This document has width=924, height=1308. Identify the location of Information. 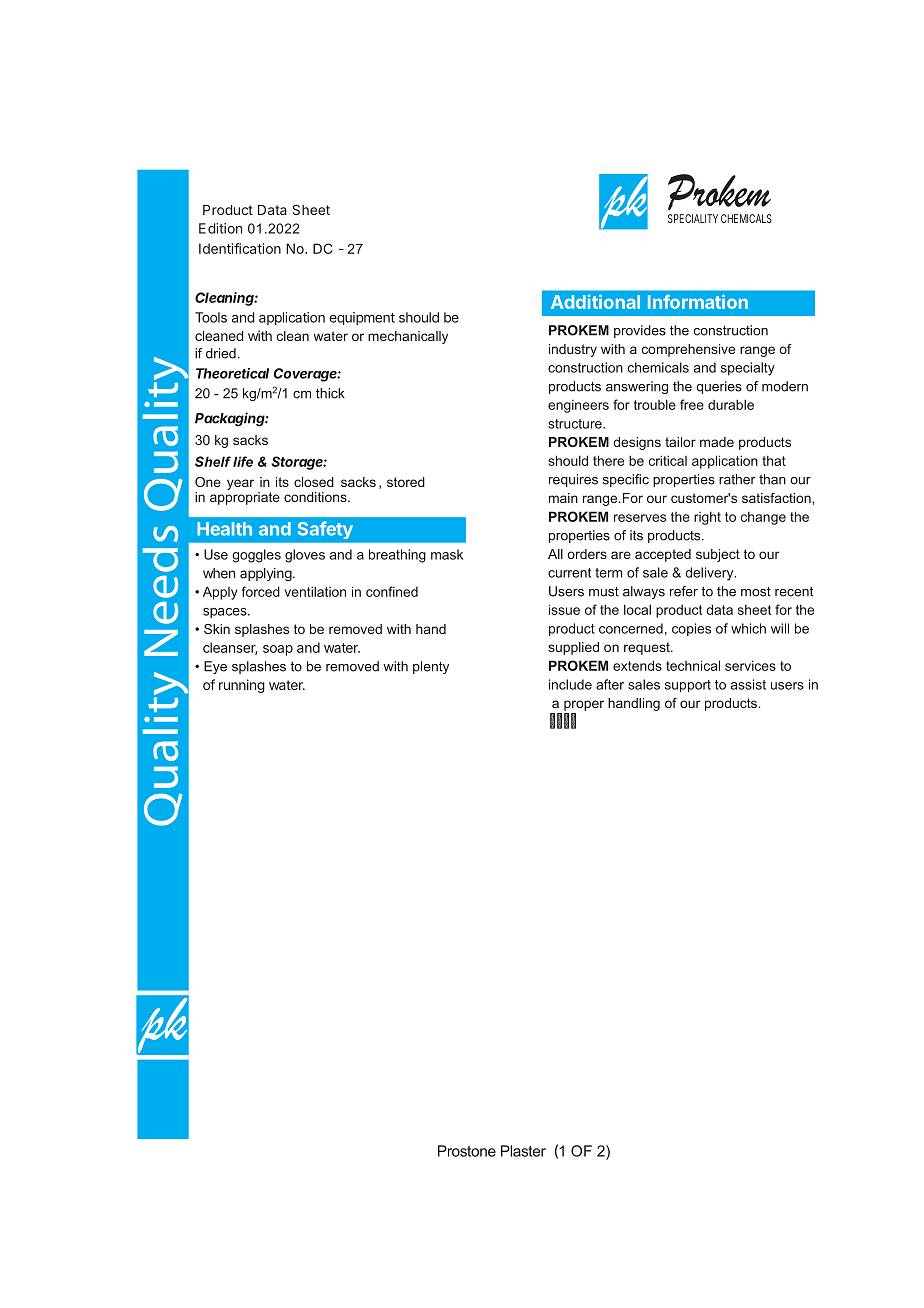
(698, 301).
